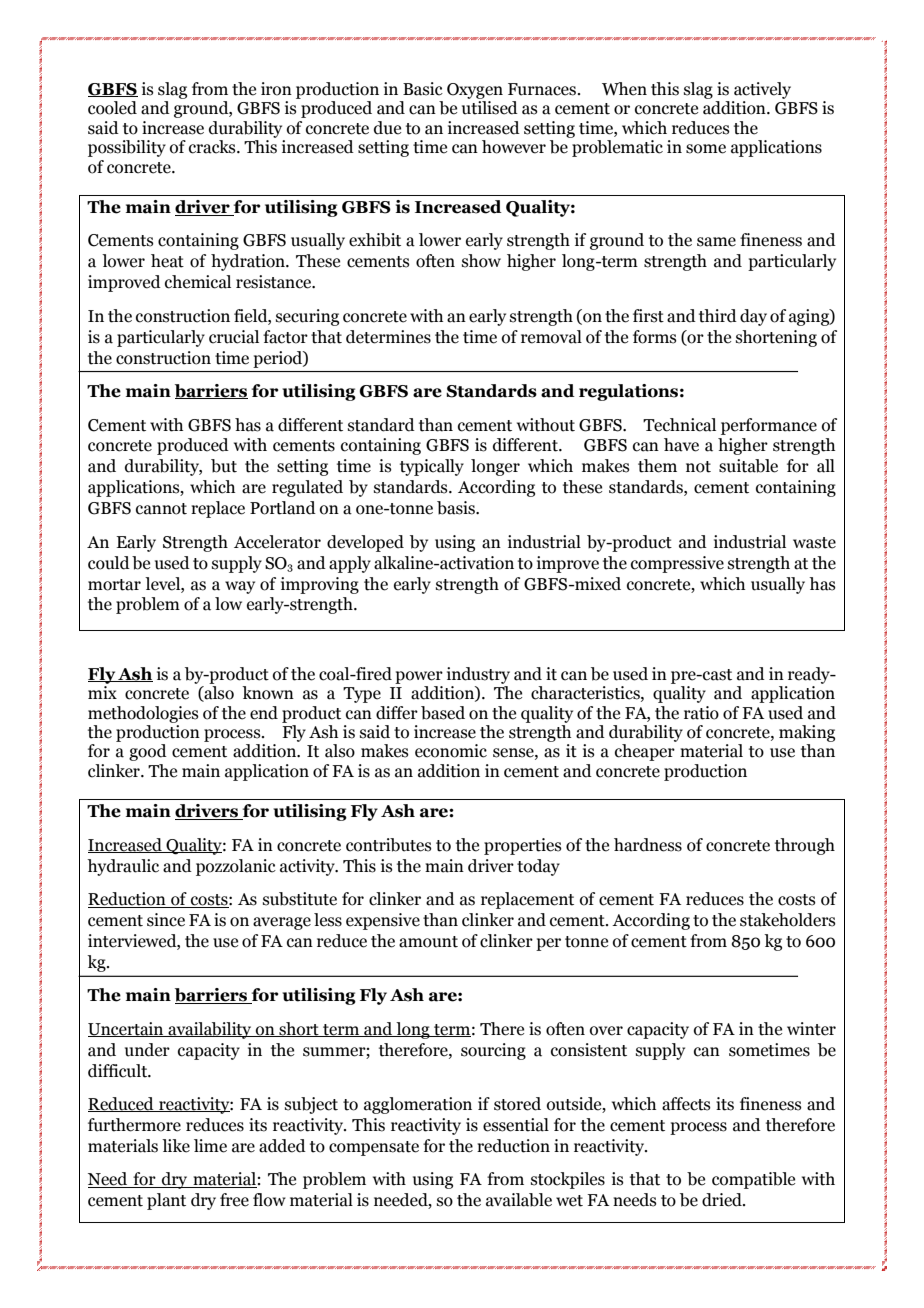 Image resolution: width=924 pixels, height=1308 pixels. I want to click on lime, so click(210, 1146).
